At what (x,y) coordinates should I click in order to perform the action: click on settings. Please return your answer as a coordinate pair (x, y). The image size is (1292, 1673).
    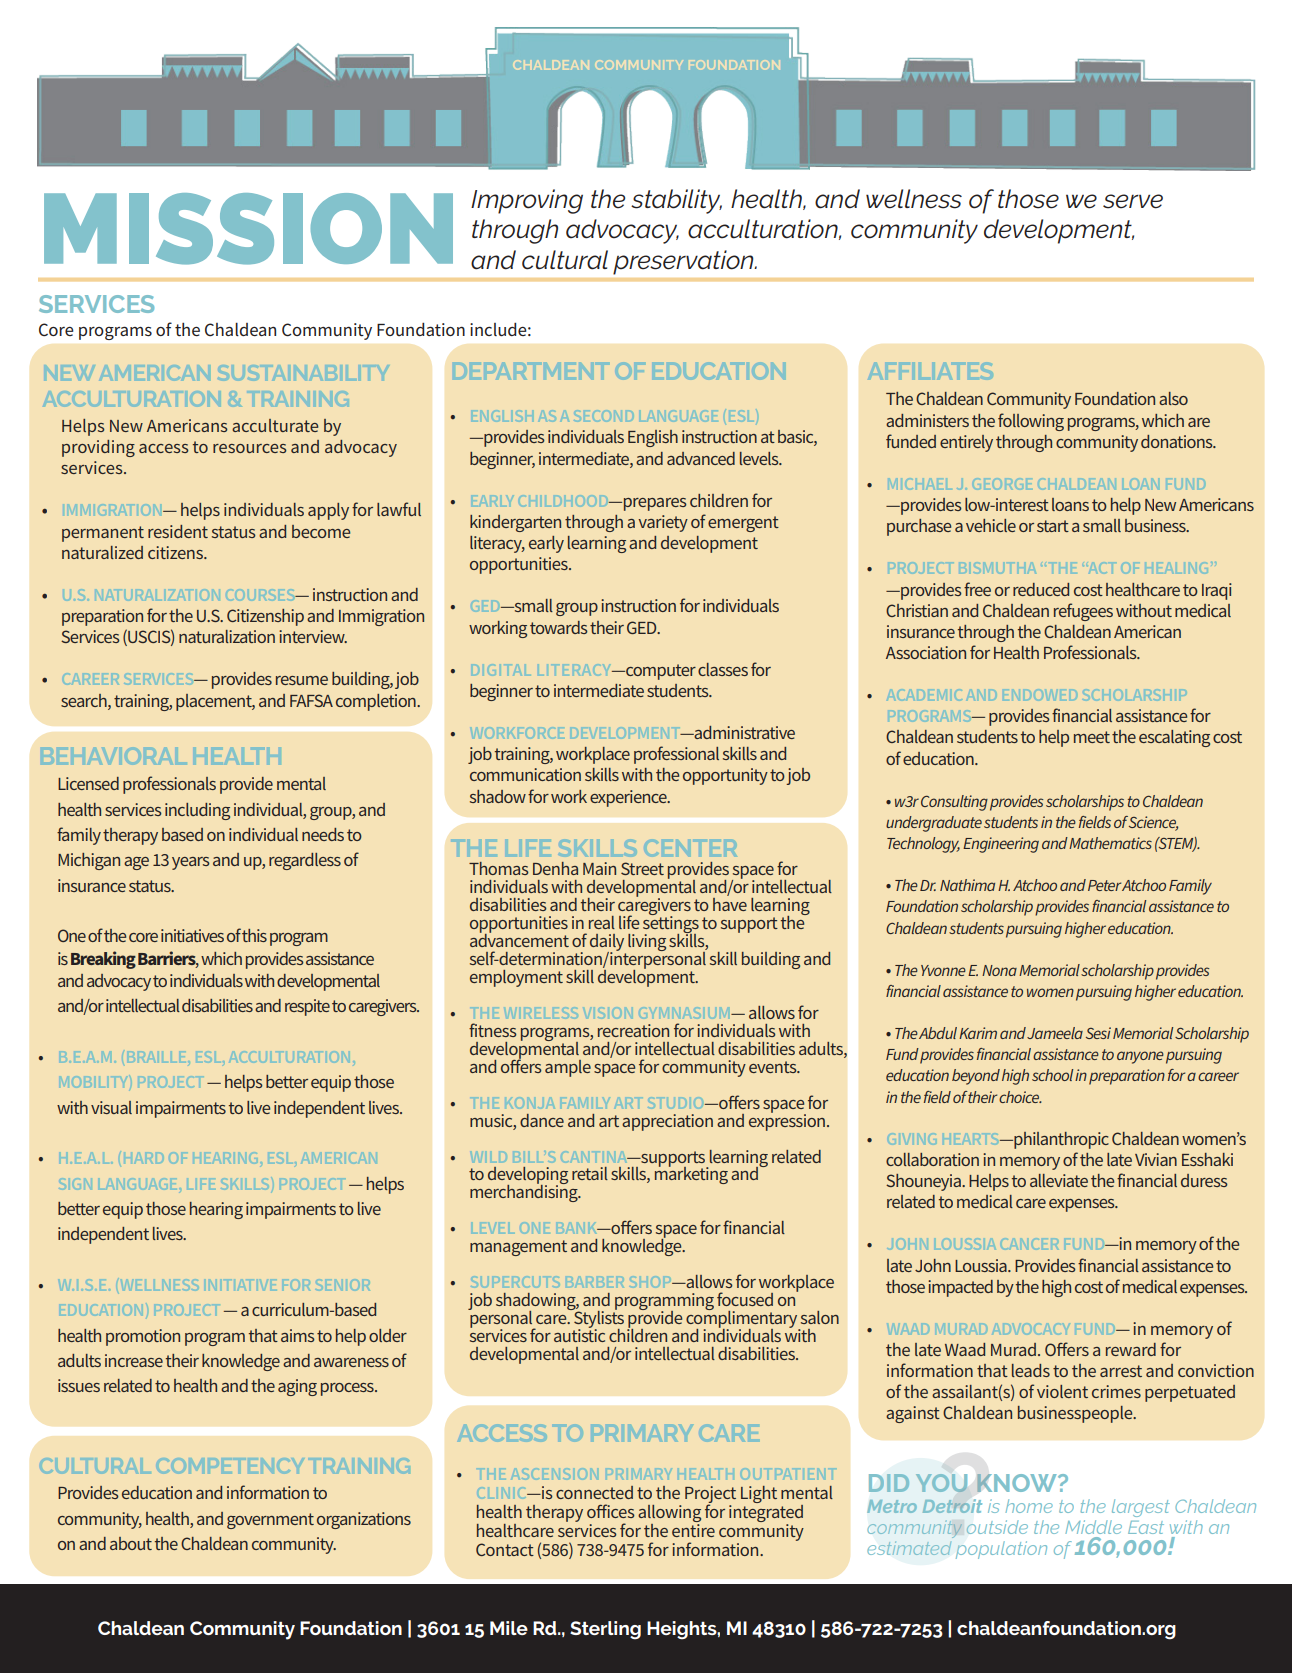
    Looking at the image, I should click on (671, 925).
